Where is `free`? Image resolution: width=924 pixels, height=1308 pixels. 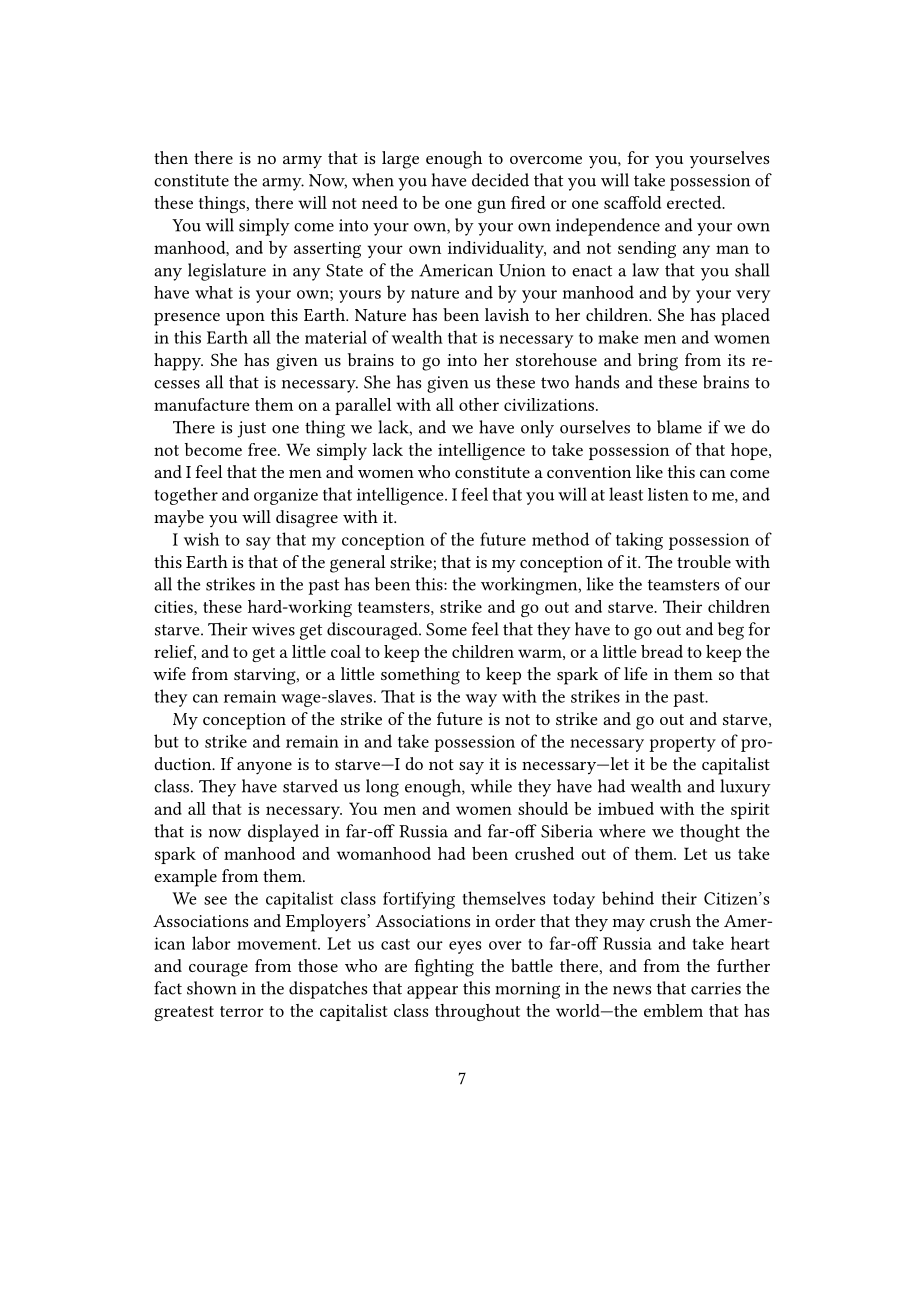 free is located at coordinates (263, 449).
